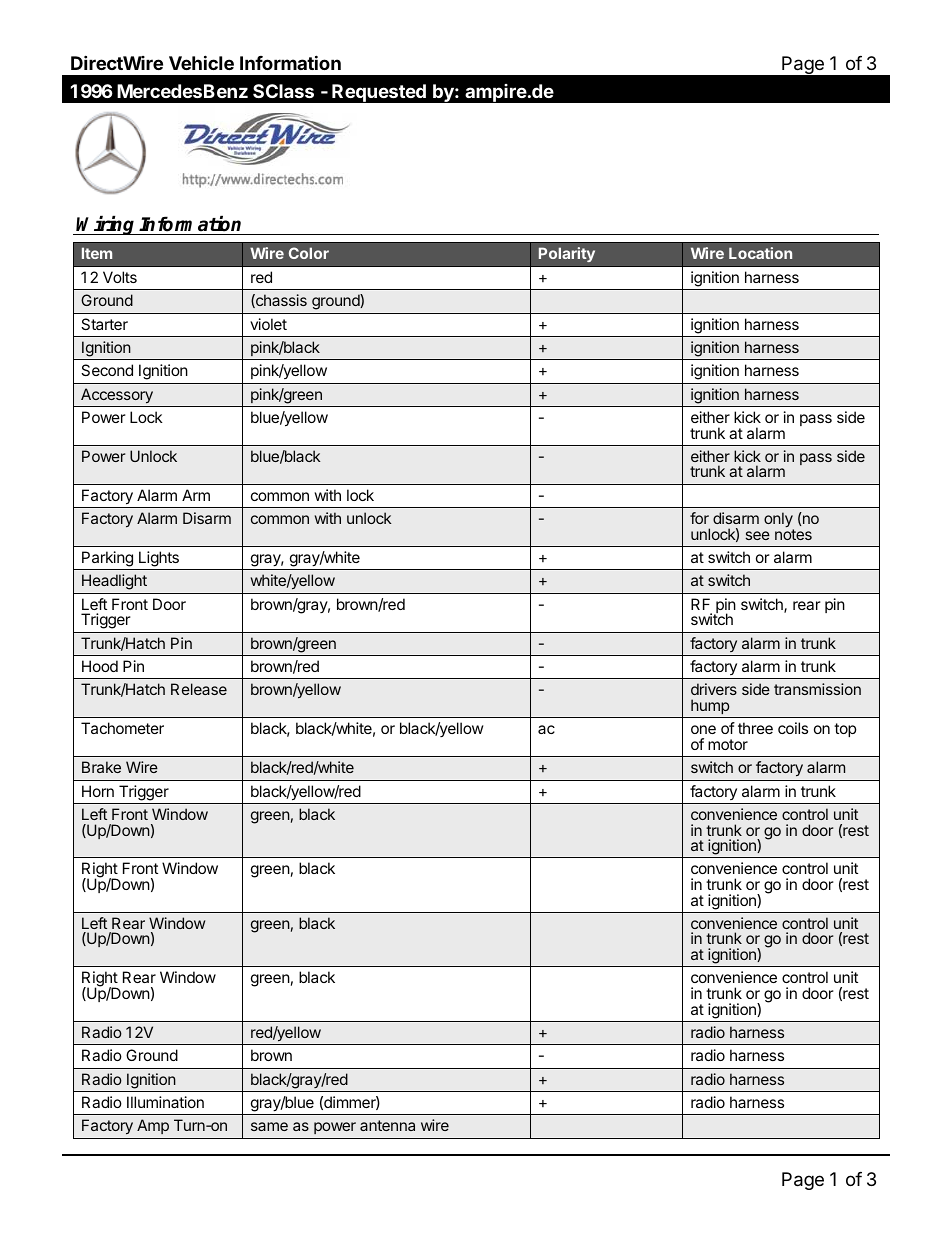 The height and width of the screenshot is (1233, 952). I want to click on Lights, so click(159, 559).
